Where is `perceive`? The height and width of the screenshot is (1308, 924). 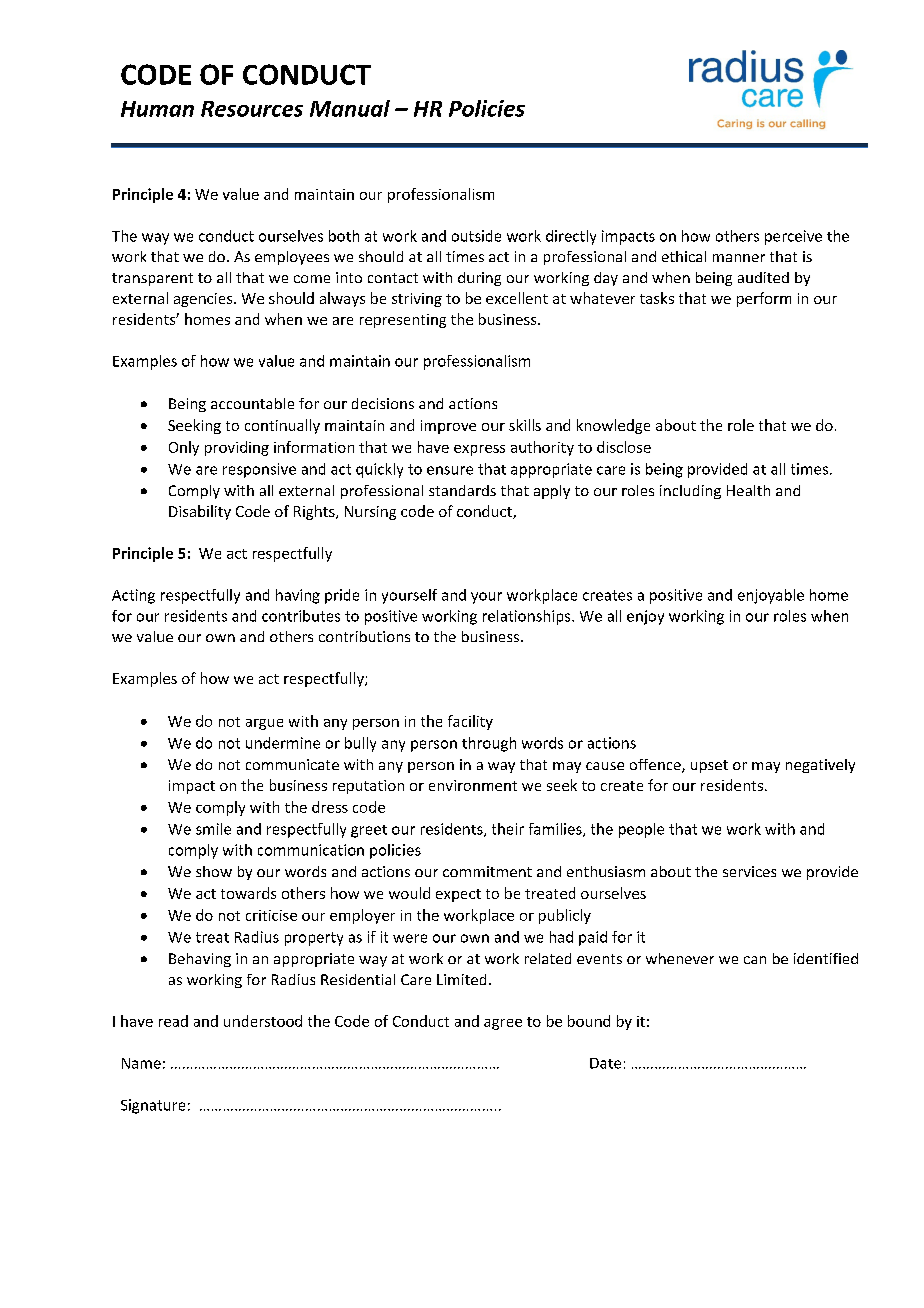 perceive is located at coordinates (793, 237).
